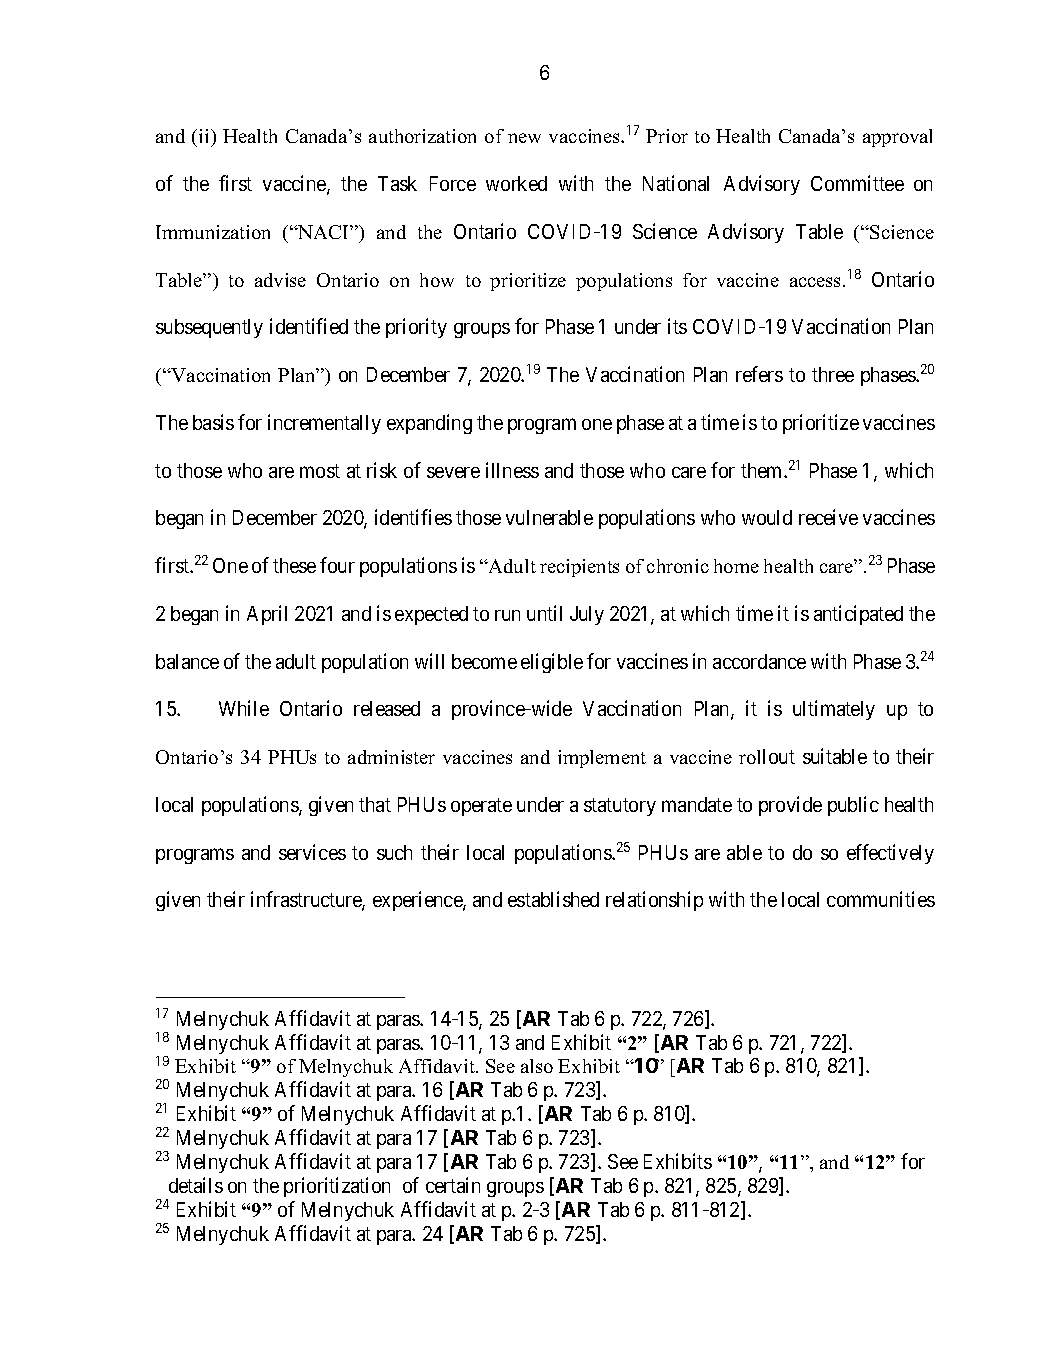 The height and width of the screenshot is (1370, 1059). Describe the element at coordinates (759, 661) in the screenshot. I see `accordance` at that location.
